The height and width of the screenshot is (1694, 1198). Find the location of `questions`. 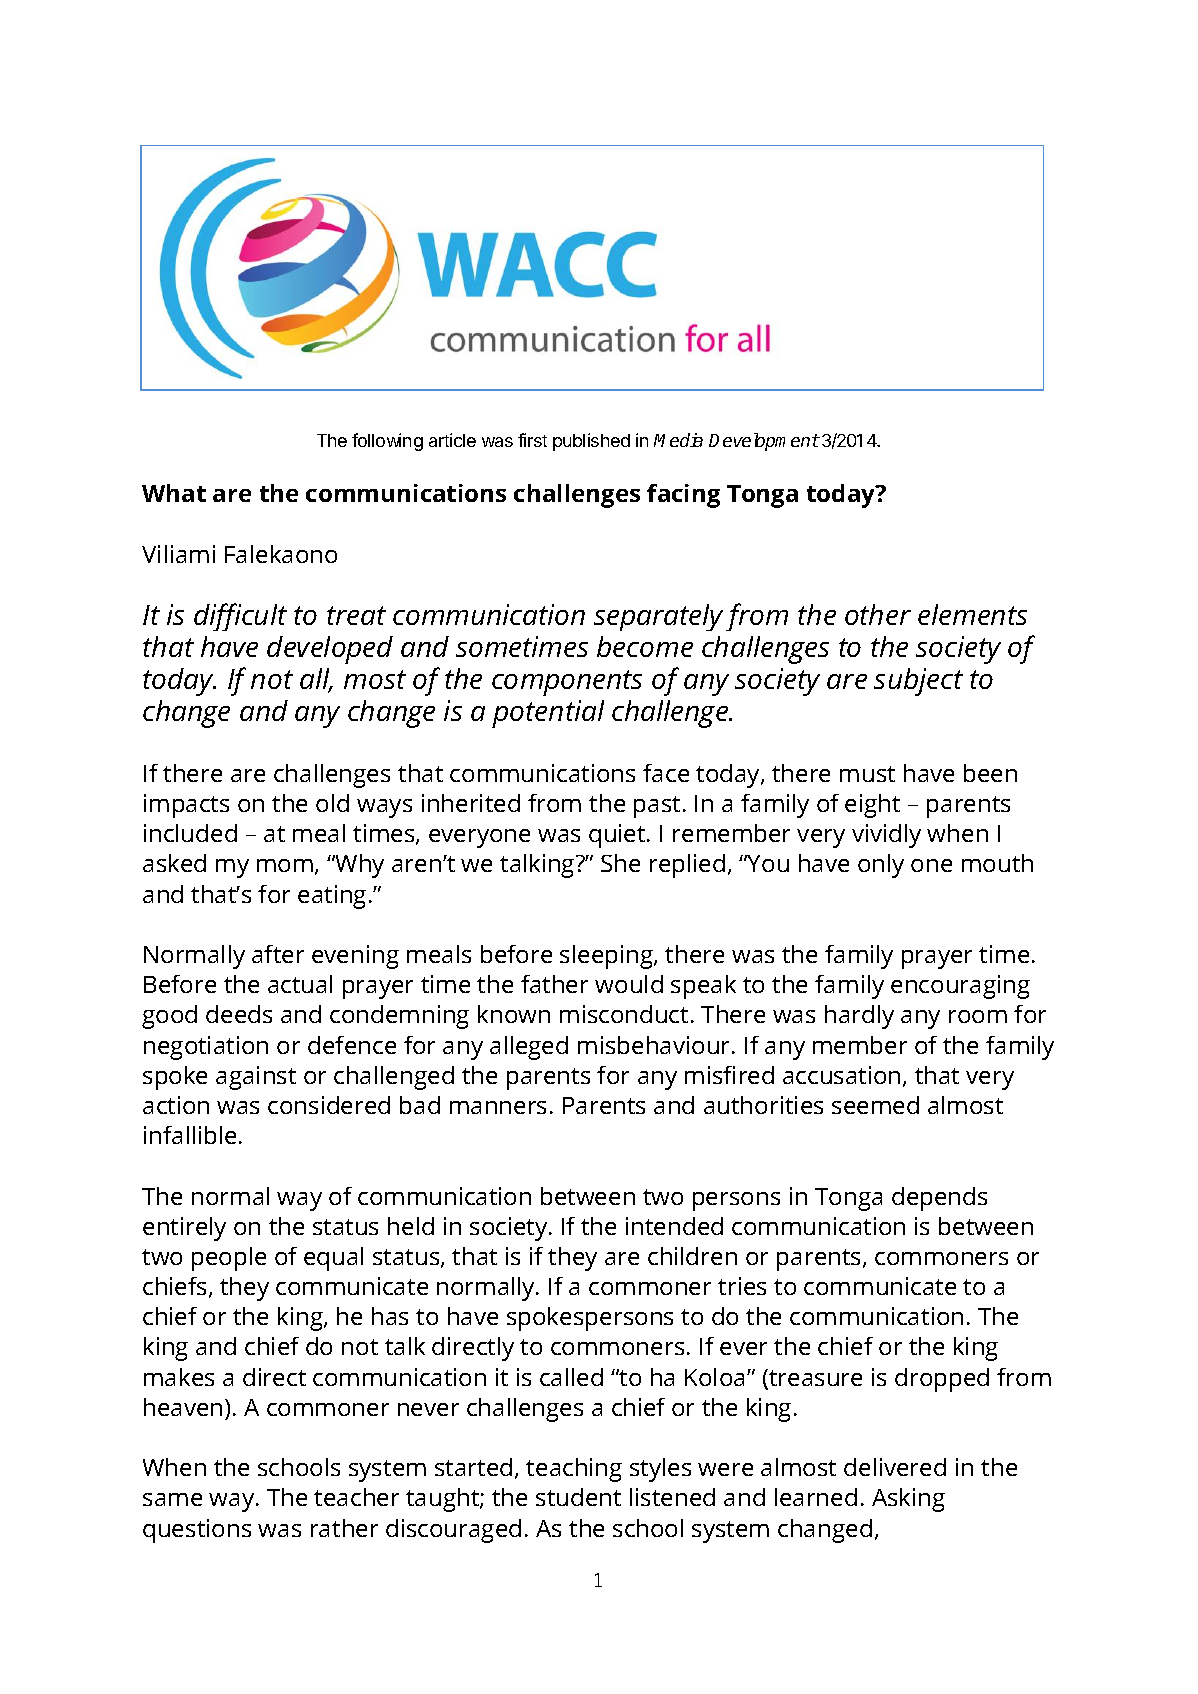

questions is located at coordinates (197, 1531).
